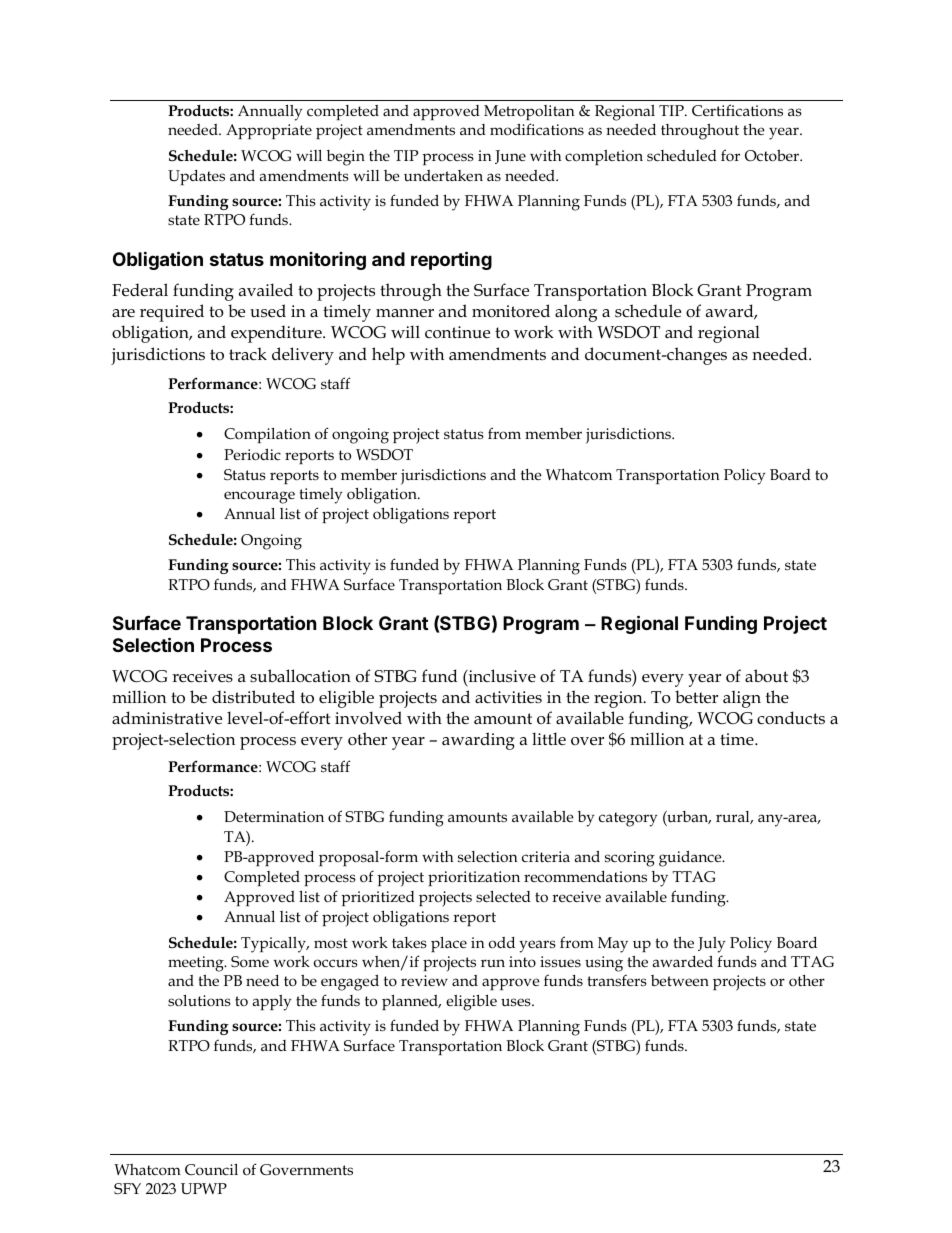 This image has height=1233, width=952. Describe the element at coordinates (253, 696) in the image. I see `distributed` at that location.
